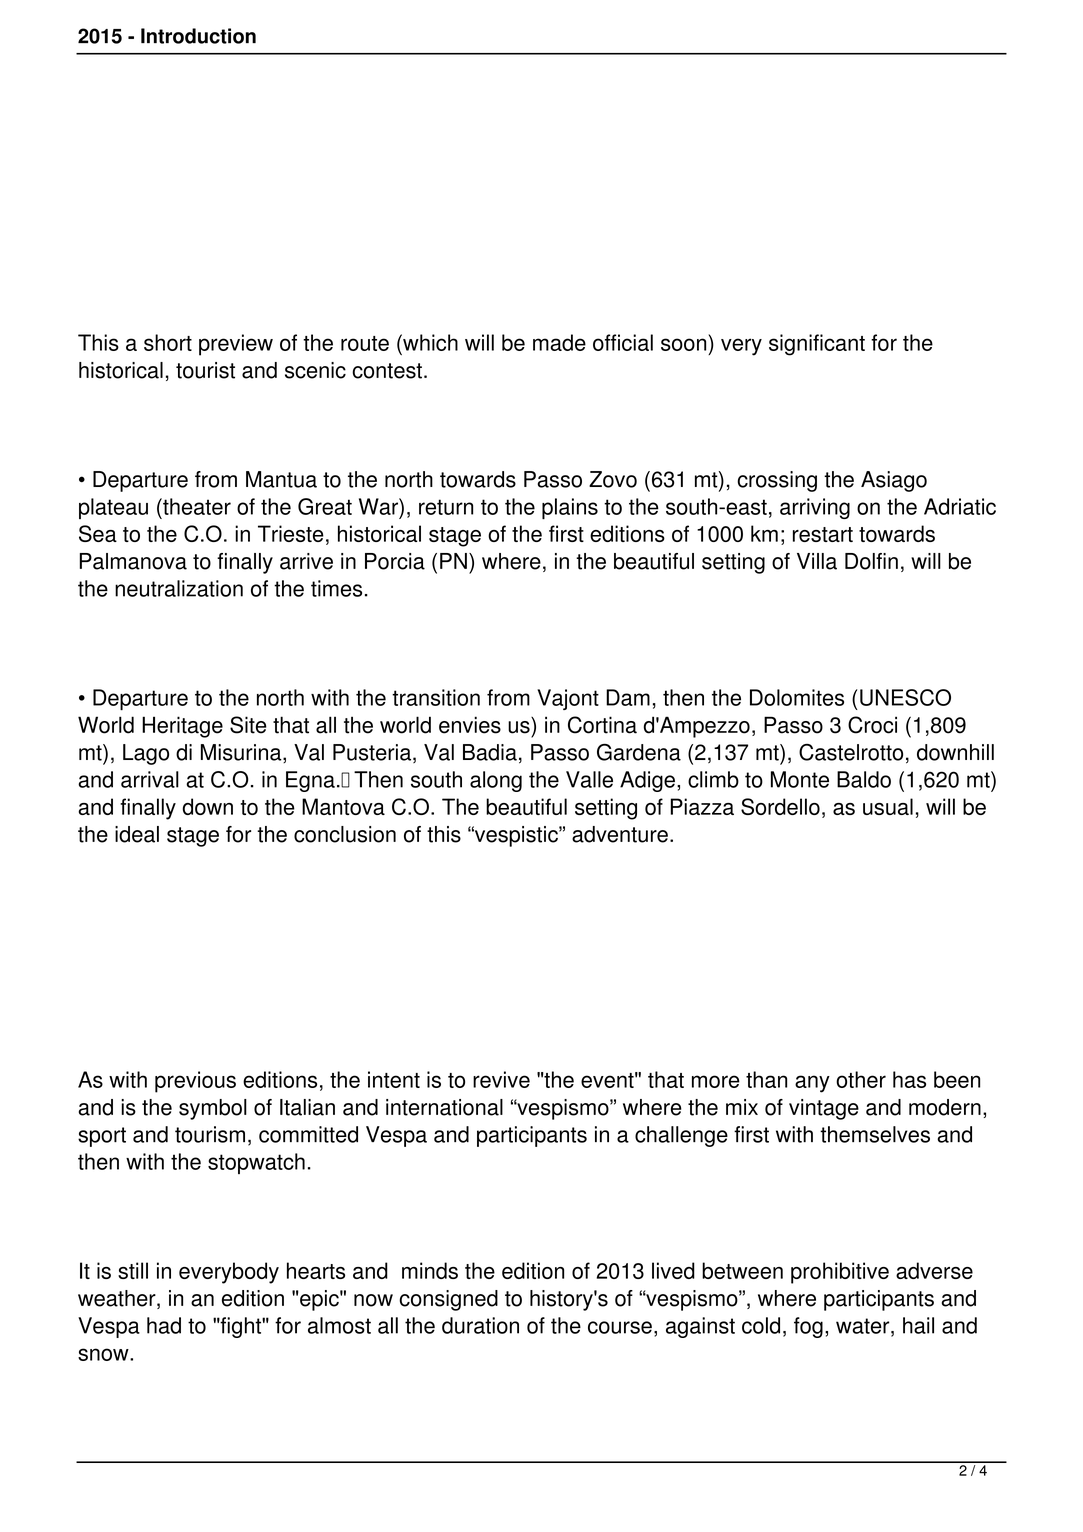 The image size is (1083, 1532). I want to click on Heritage, so click(182, 727).
